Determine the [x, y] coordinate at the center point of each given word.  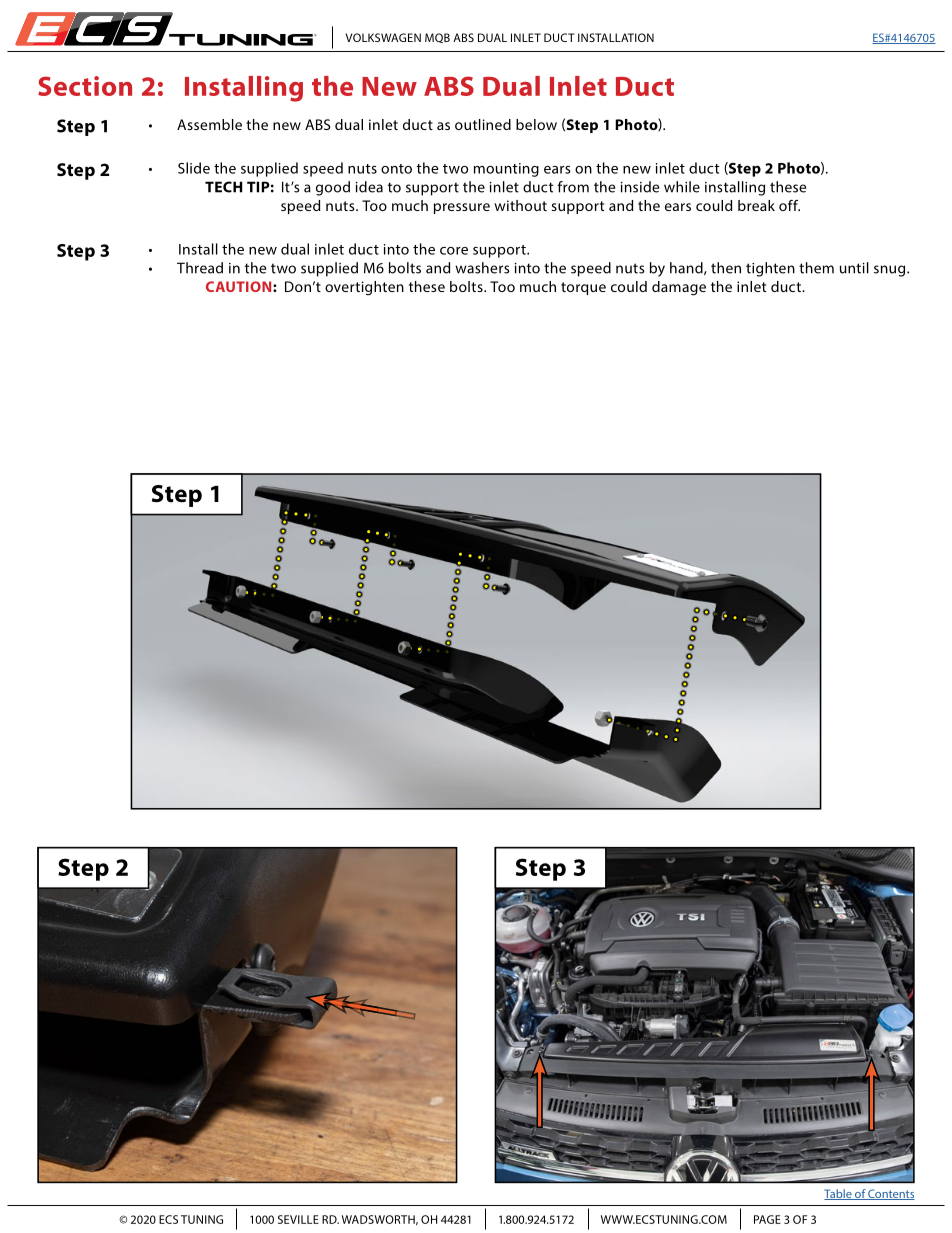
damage [679, 288]
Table [839, 1194]
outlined [483, 124]
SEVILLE [298, 1219]
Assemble [209, 124]
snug [891, 271]
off [789, 205]
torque [583, 288]
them [816, 268]
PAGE [767, 1219]
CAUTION [240, 286]
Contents [890, 1194]
